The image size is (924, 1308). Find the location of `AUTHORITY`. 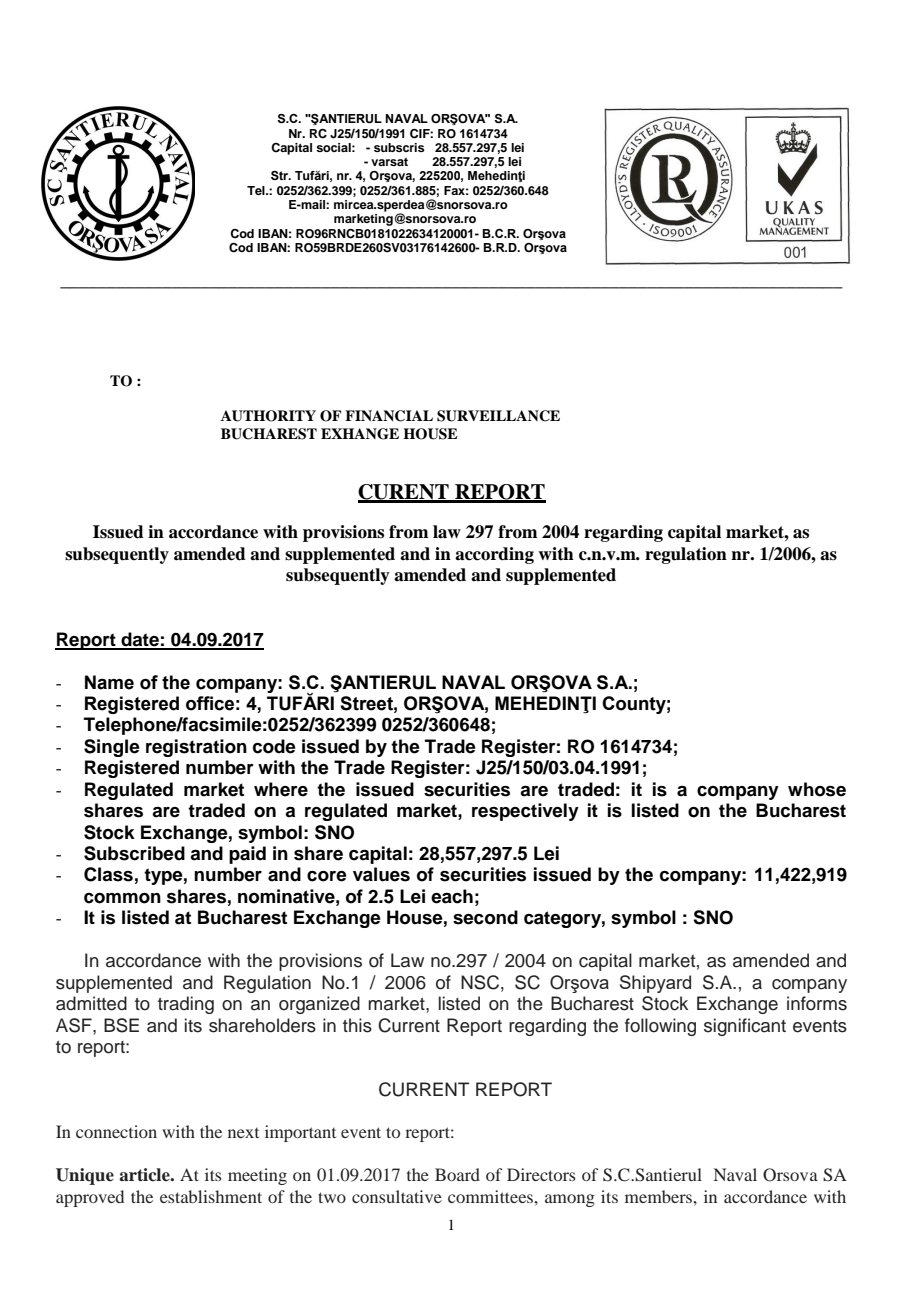

AUTHORITY is located at coordinates (268, 416).
